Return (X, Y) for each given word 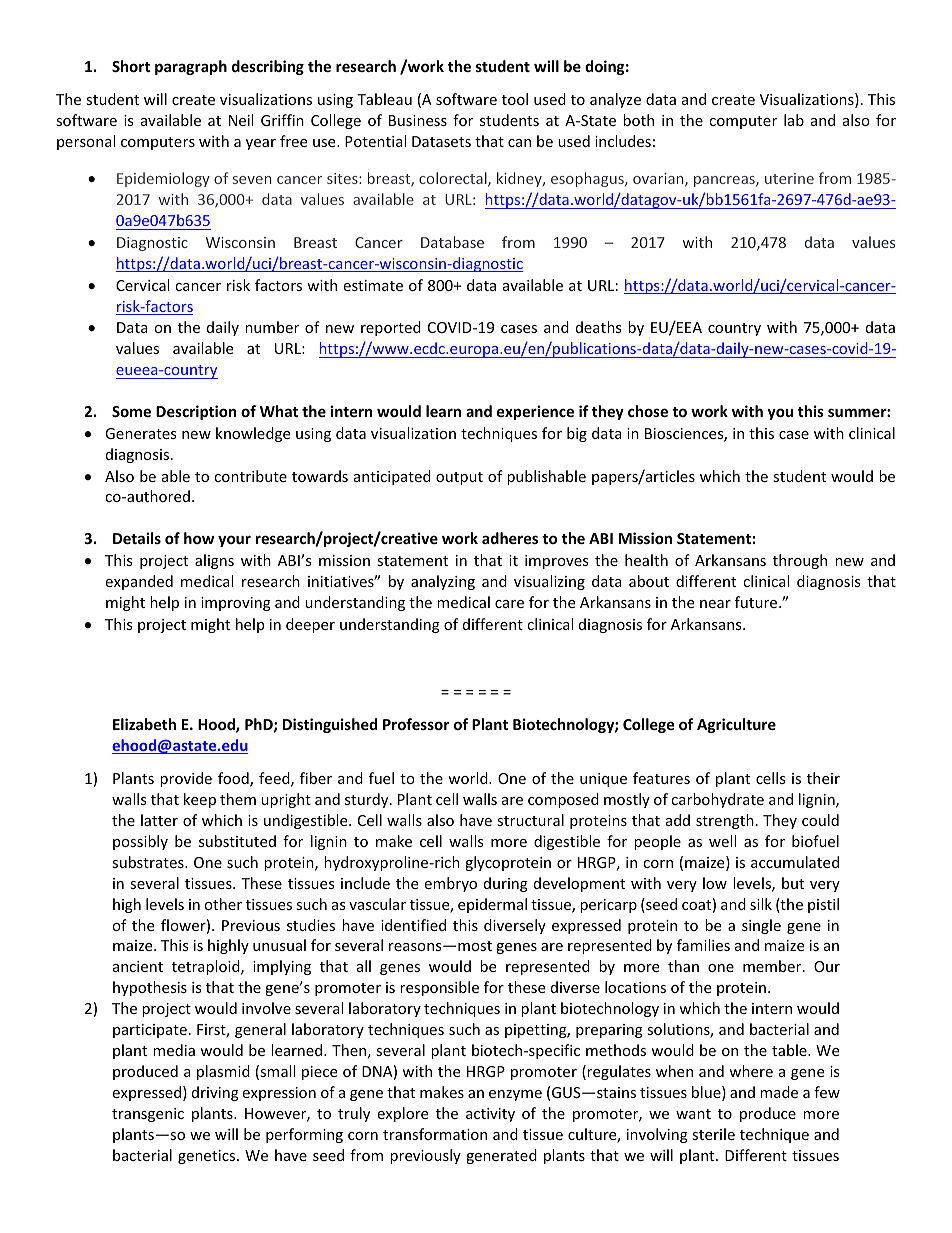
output (459, 478)
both (638, 120)
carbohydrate (717, 800)
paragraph (191, 67)
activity (490, 1115)
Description (196, 412)
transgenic (148, 1115)
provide (186, 779)
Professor (416, 724)
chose (648, 411)
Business (418, 120)
